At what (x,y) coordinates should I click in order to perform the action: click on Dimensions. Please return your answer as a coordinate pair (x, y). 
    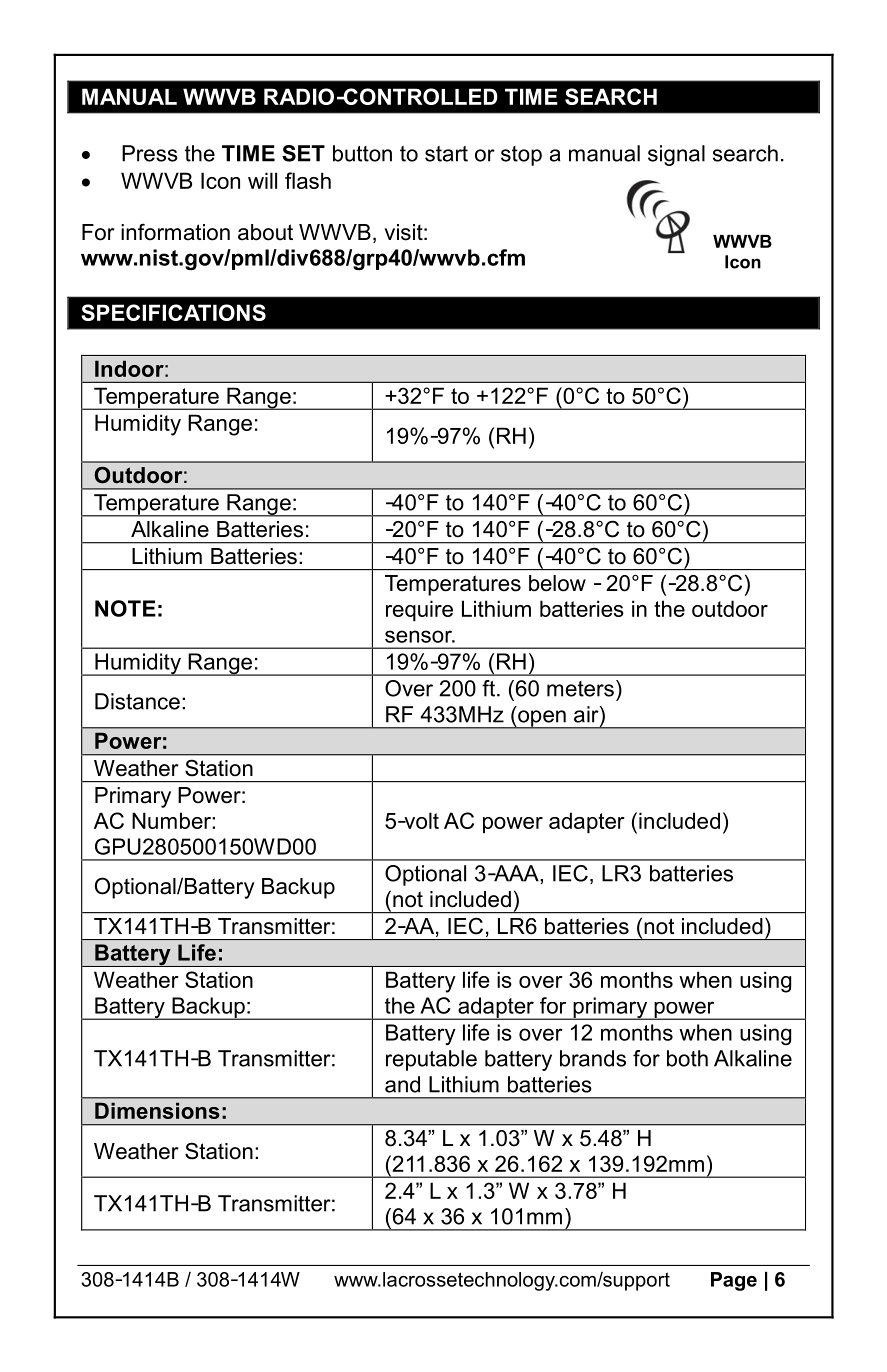
    Looking at the image, I should click on (157, 1110).
